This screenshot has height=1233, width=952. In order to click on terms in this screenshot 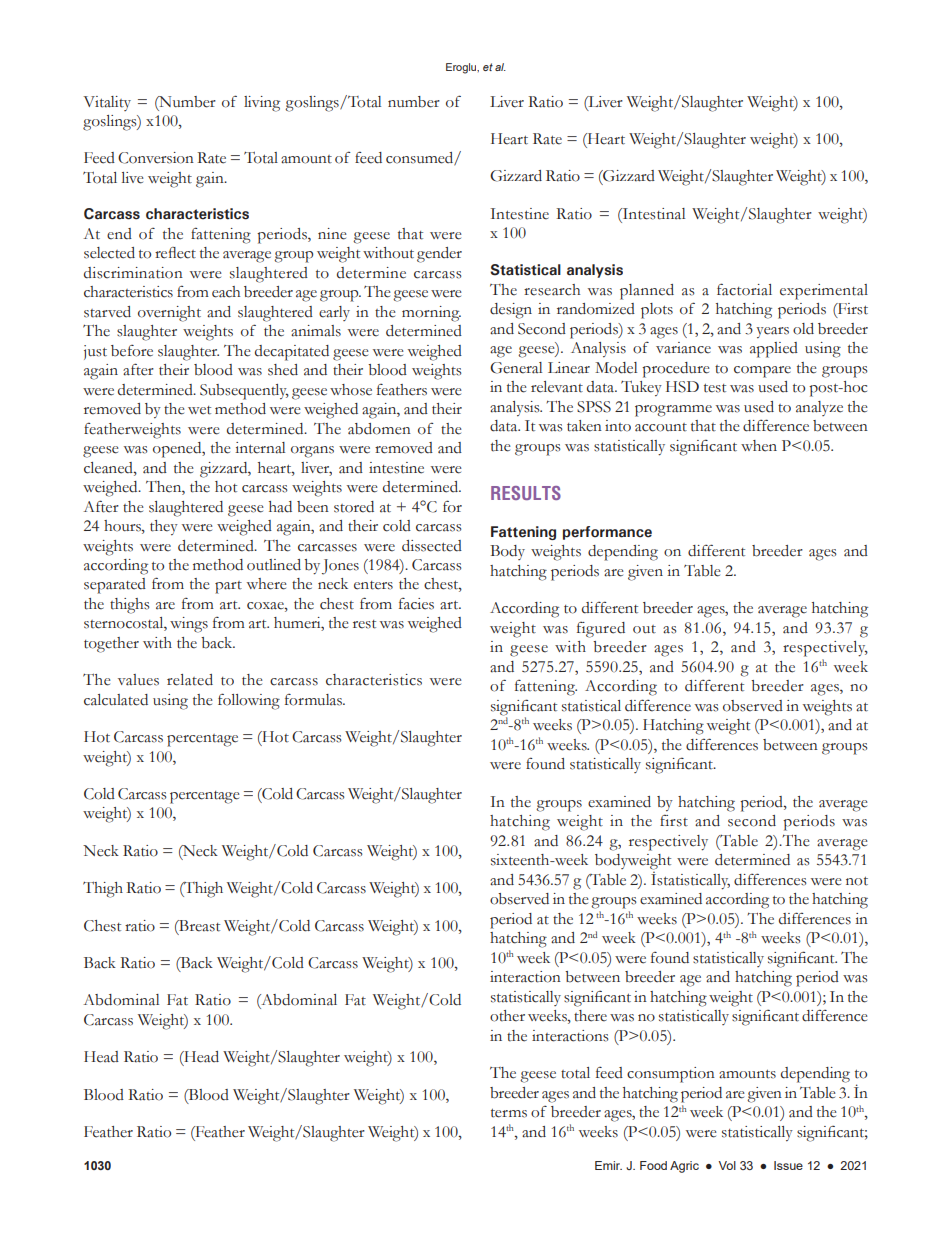, I will do `click(509, 1113)`.
